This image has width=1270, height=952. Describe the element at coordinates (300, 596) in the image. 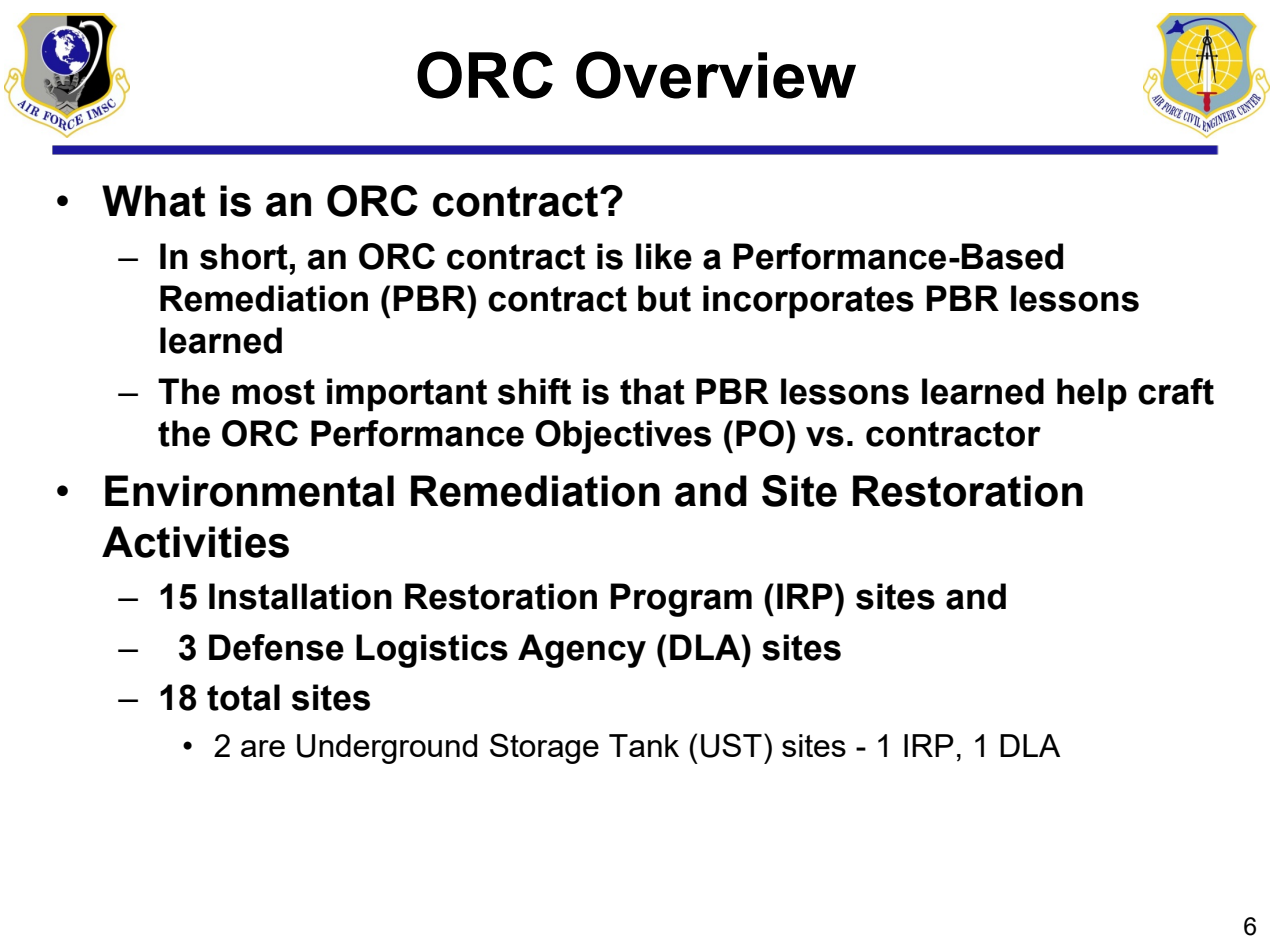

I see `Installation` at that location.
